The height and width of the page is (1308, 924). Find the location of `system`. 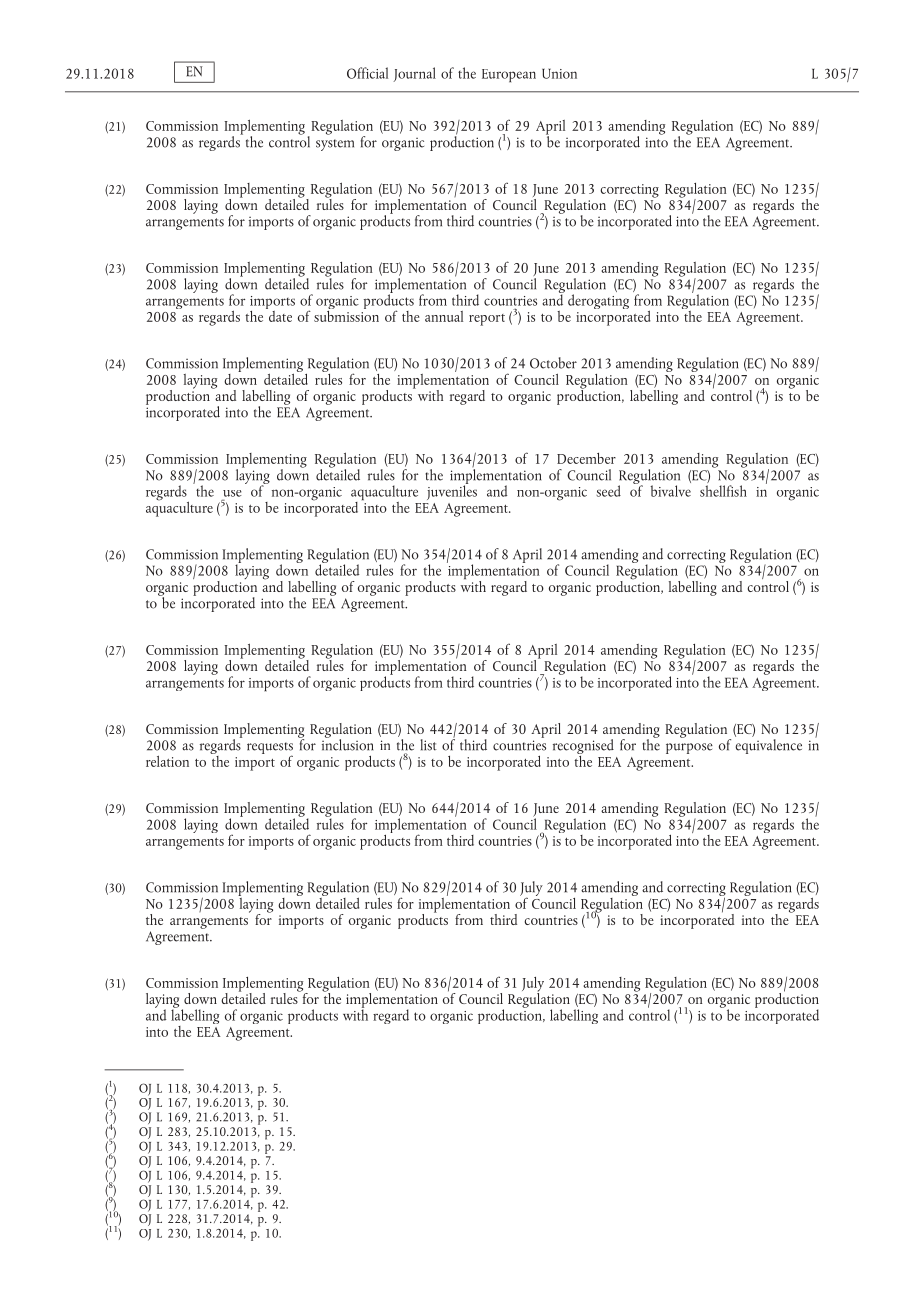

system is located at coordinates (335, 145).
